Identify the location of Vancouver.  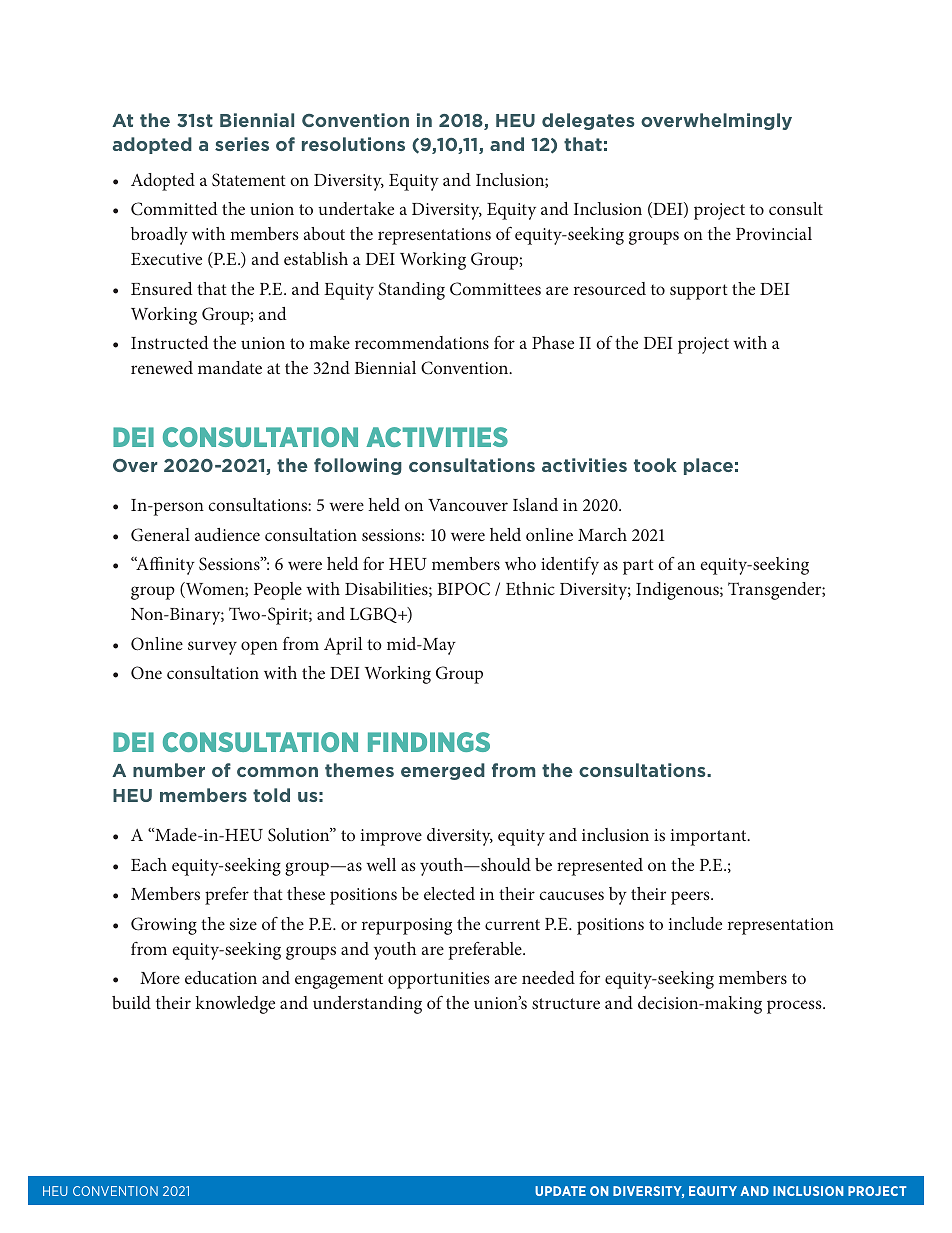
(468, 505).
